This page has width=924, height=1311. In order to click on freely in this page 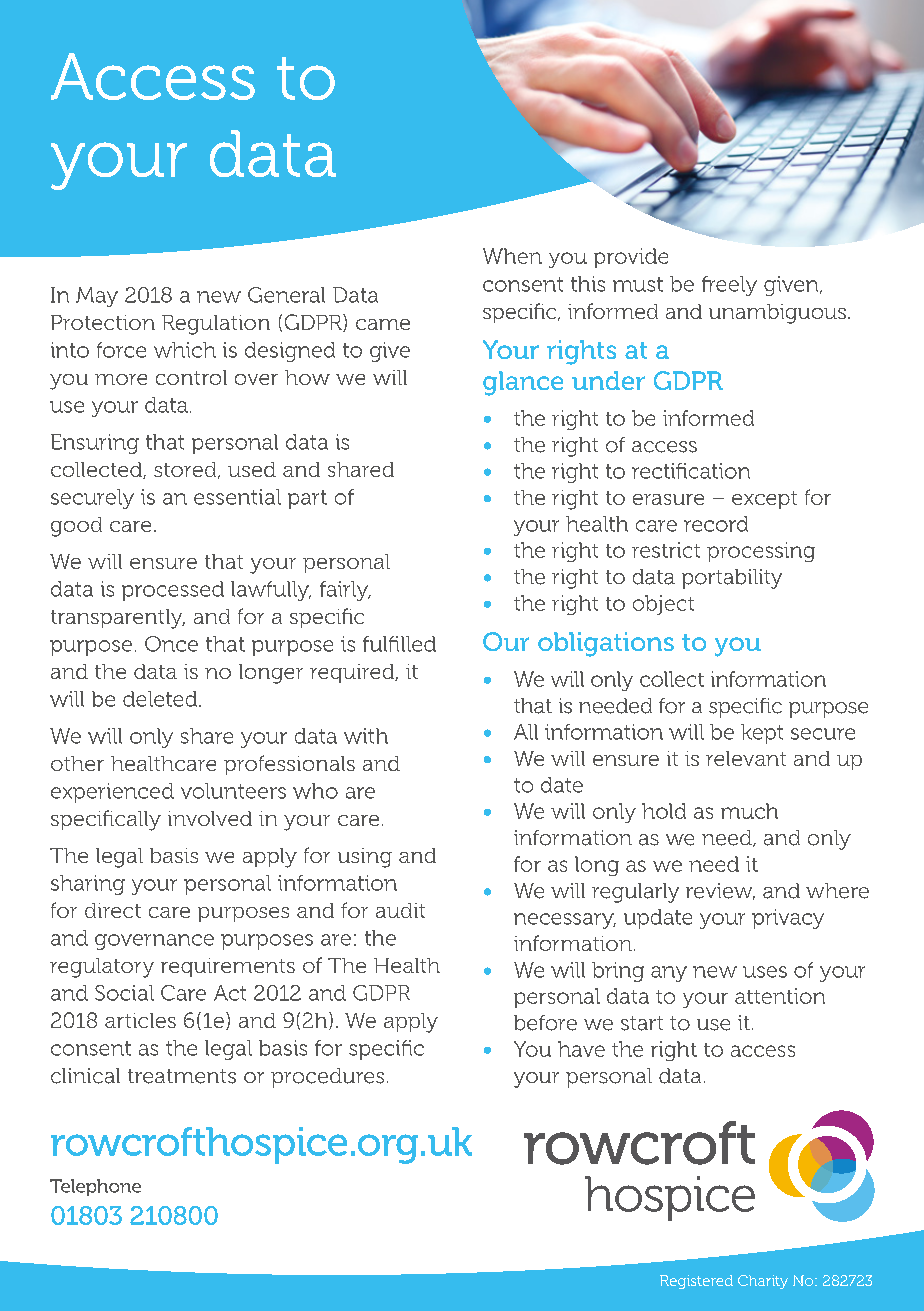, I will do `click(729, 286)`.
